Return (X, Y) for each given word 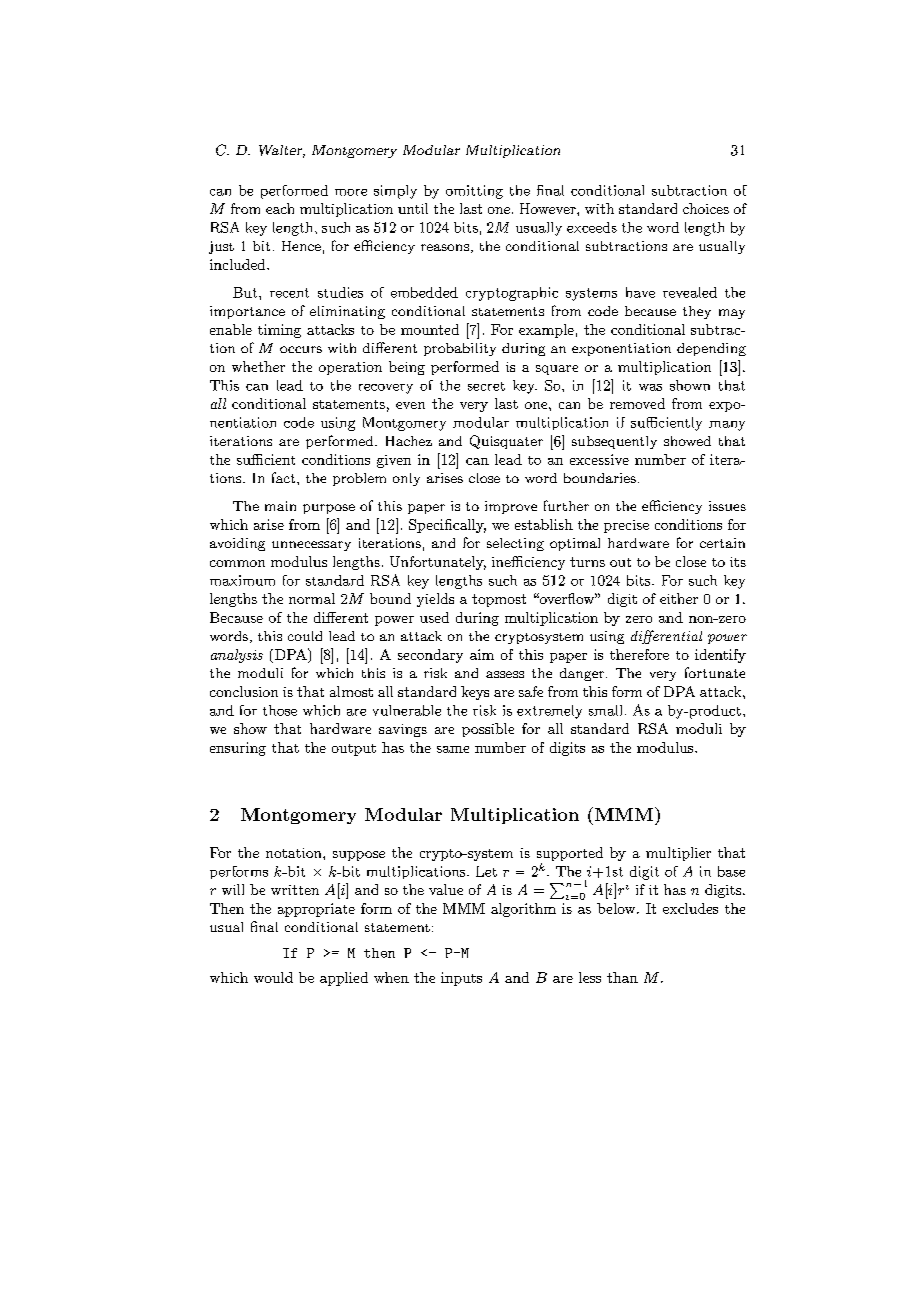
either (679, 598)
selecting (515, 544)
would (273, 977)
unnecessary (311, 546)
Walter (282, 151)
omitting (474, 192)
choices (706, 208)
